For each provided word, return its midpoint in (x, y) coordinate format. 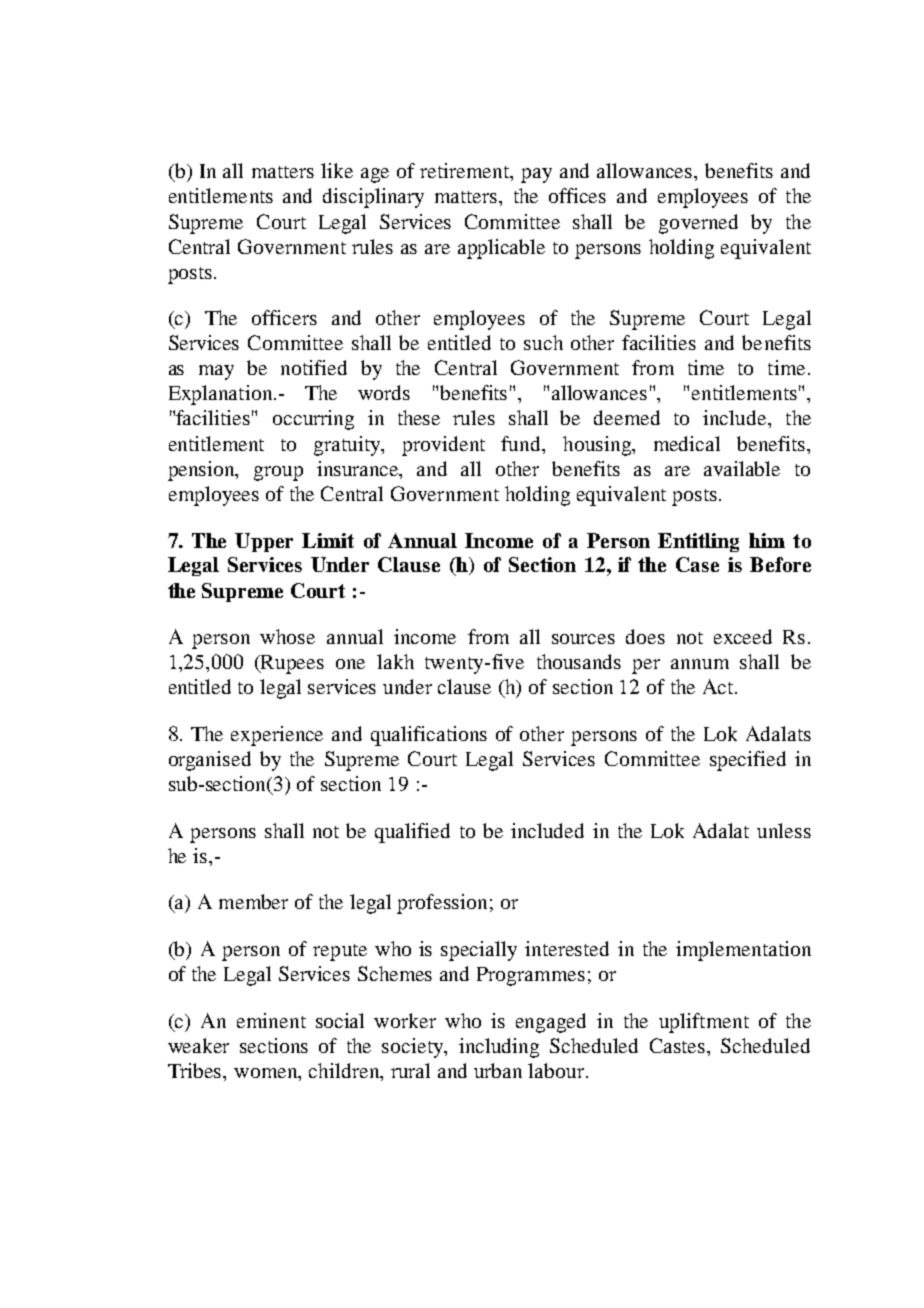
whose (287, 636)
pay (536, 175)
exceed (743, 636)
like (337, 170)
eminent (271, 1020)
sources (583, 639)
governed (698, 224)
